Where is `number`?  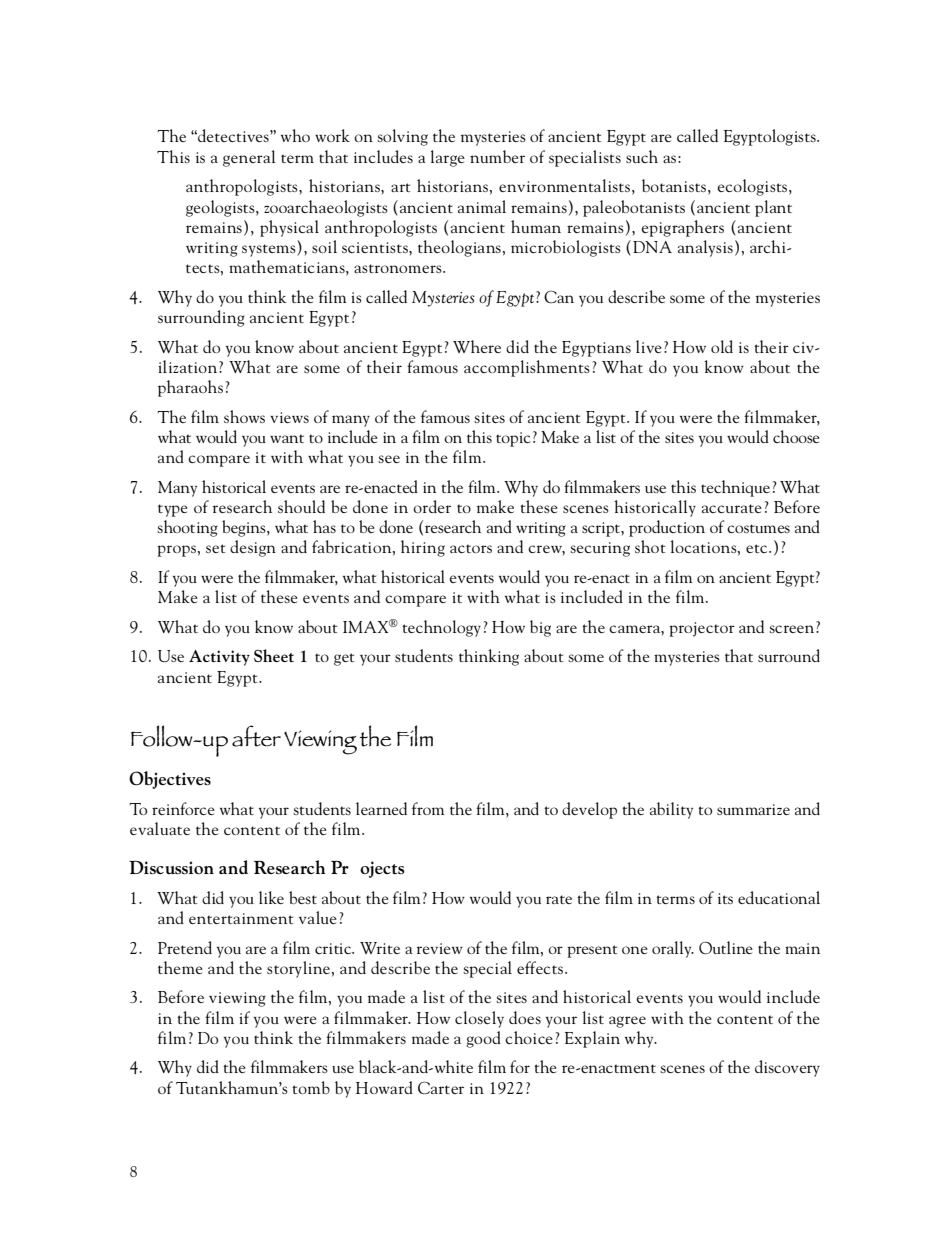
number is located at coordinates (497, 156).
